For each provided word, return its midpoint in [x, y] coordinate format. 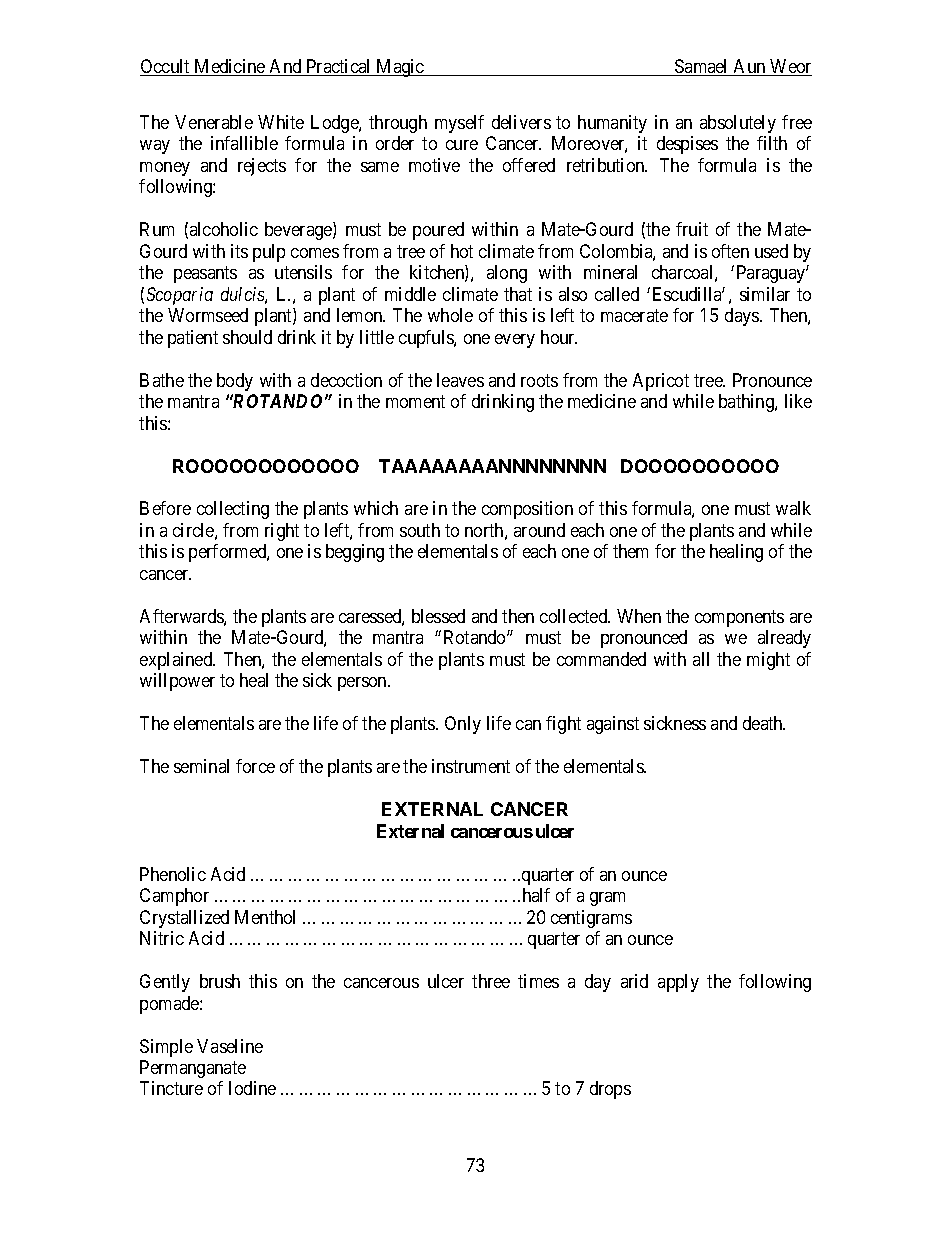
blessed [438, 616]
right [282, 532]
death [764, 723]
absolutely [738, 124]
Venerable [214, 122]
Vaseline [230, 1046]
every [515, 341]
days [743, 317]
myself [459, 124]
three [491, 981]
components [739, 618]
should [247, 337]
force [255, 766]
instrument [471, 766]
